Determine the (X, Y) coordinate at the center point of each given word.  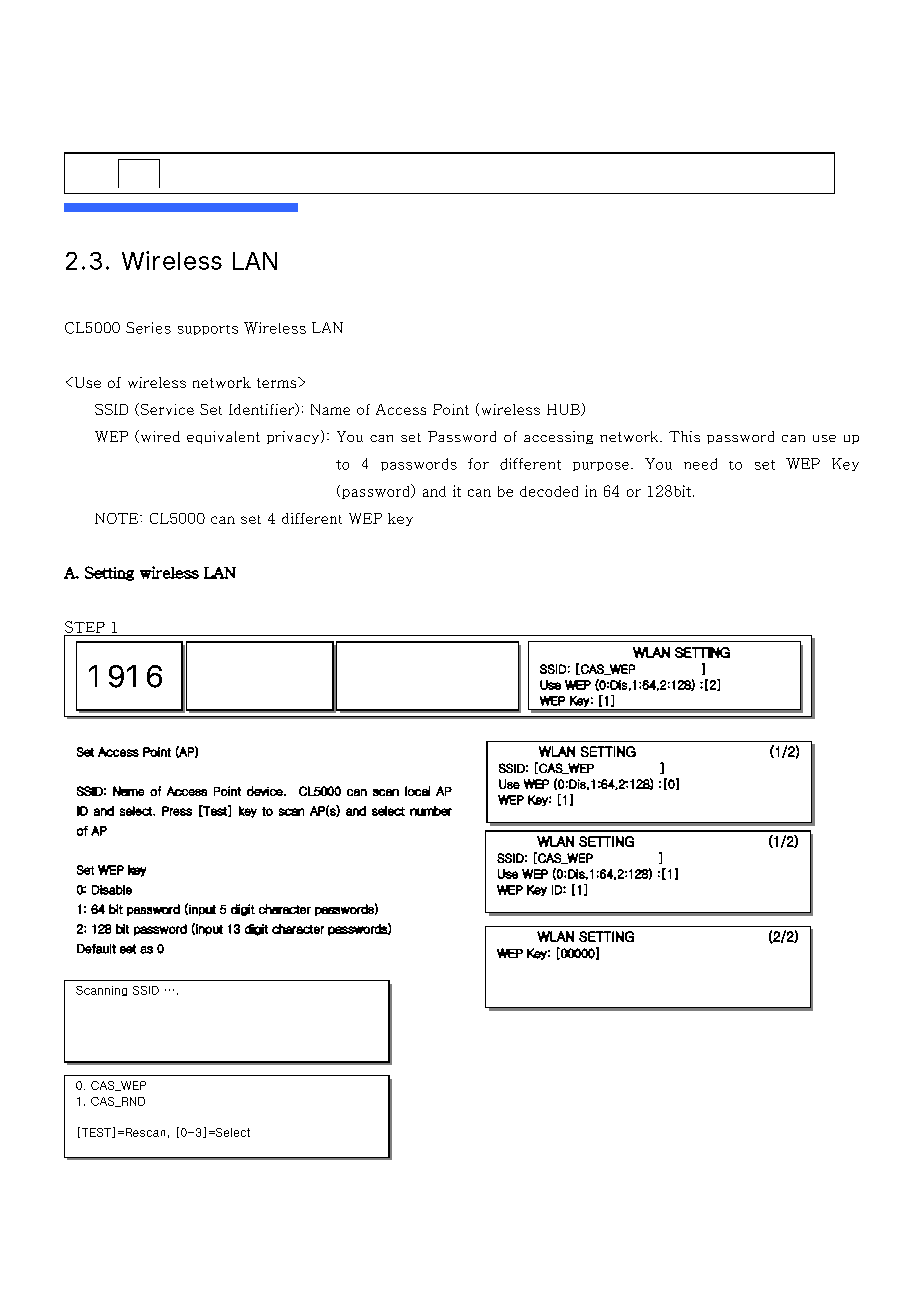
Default (96, 949)
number (431, 811)
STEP (85, 627)
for (478, 464)
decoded (549, 491)
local (417, 791)
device (266, 791)
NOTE (118, 518)
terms (278, 382)
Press (177, 811)
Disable (112, 890)
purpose (601, 466)
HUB (564, 410)
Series (148, 328)
